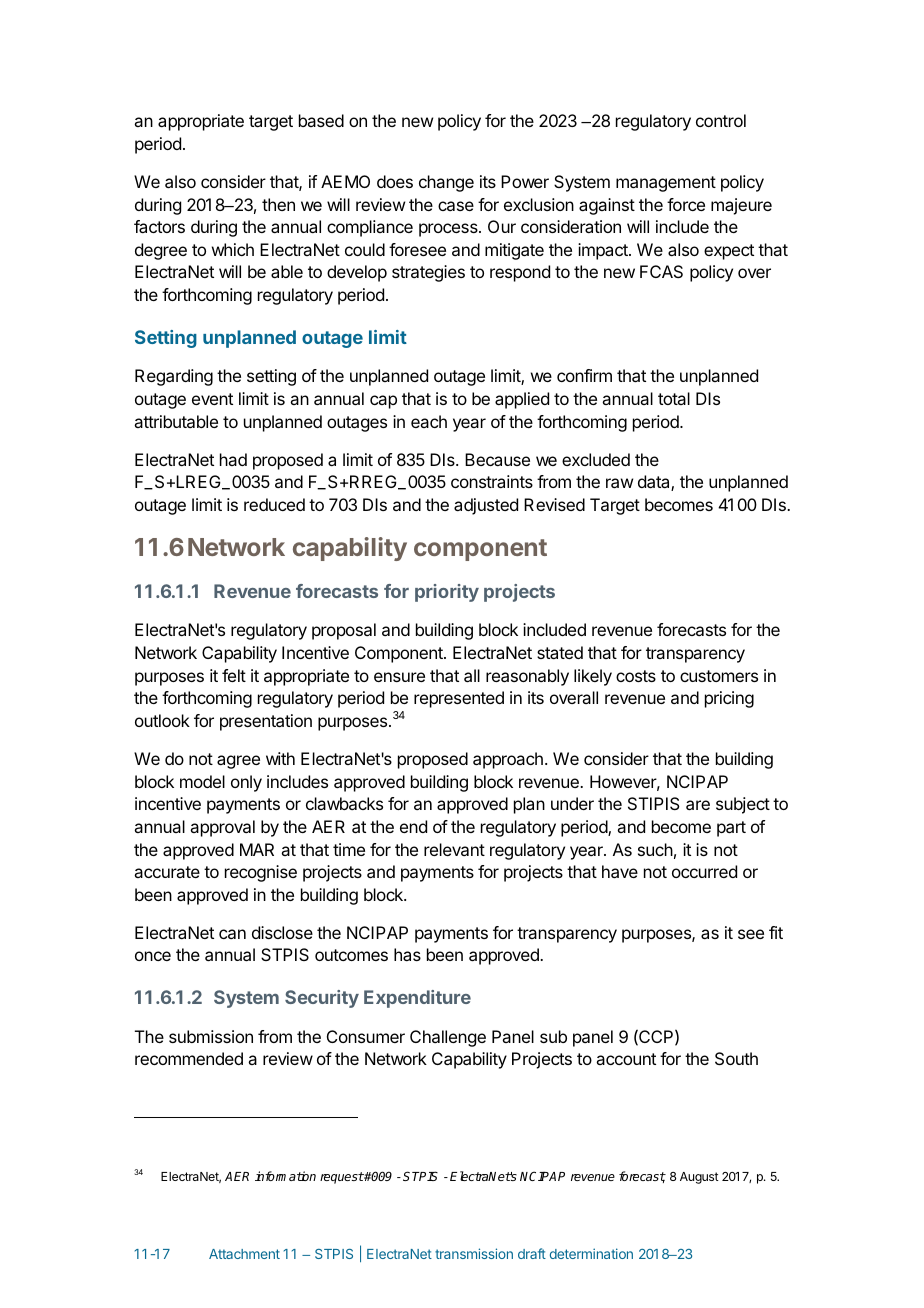  Describe the element at coordinates (721, 120) in the page. I see `control` at that location.
